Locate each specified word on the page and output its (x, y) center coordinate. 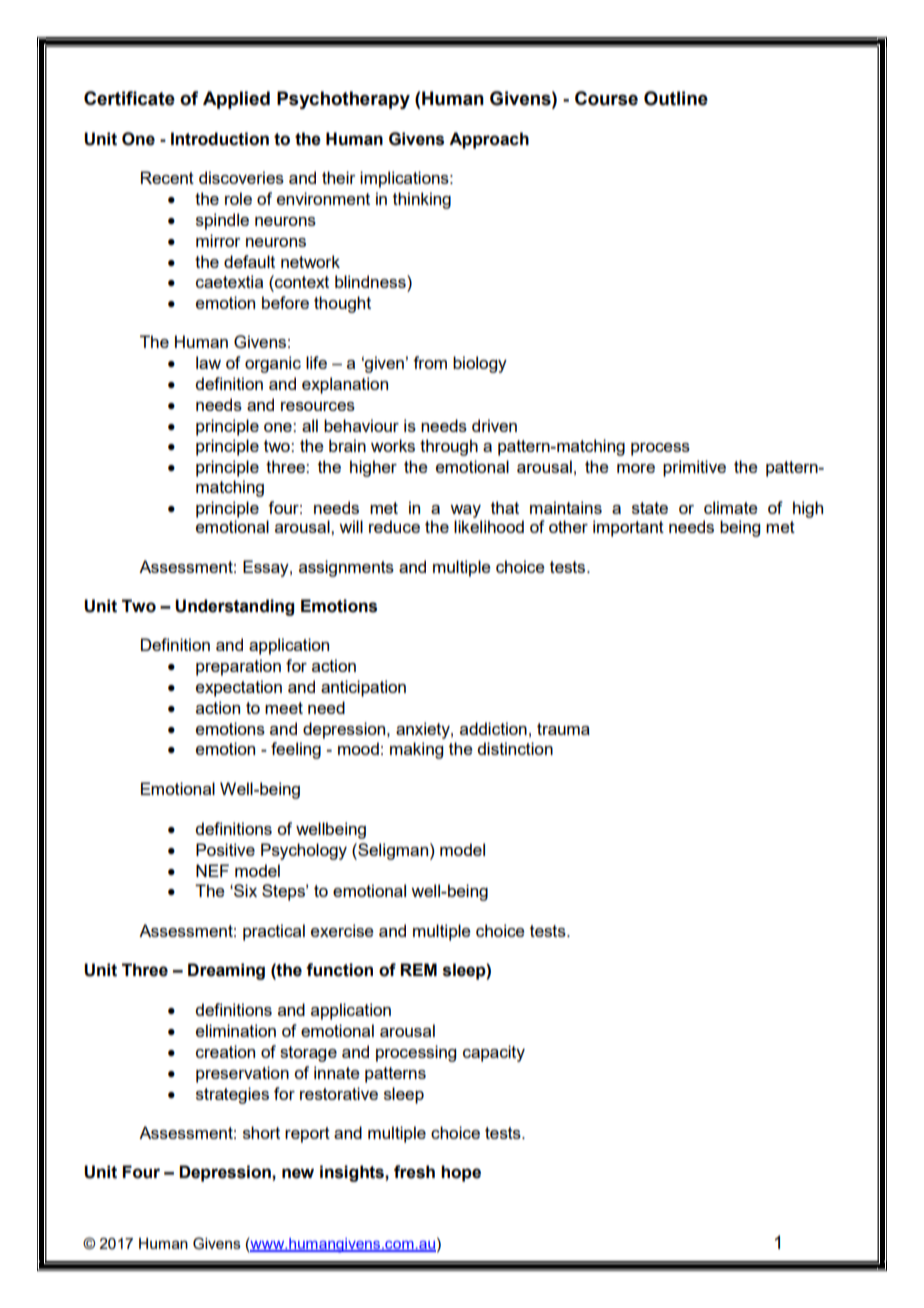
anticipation (363, 688)
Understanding (234, 607)
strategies (232, 1095)
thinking (422, 200)
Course (606, 98)
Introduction (220, 139)
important (628, 528)
